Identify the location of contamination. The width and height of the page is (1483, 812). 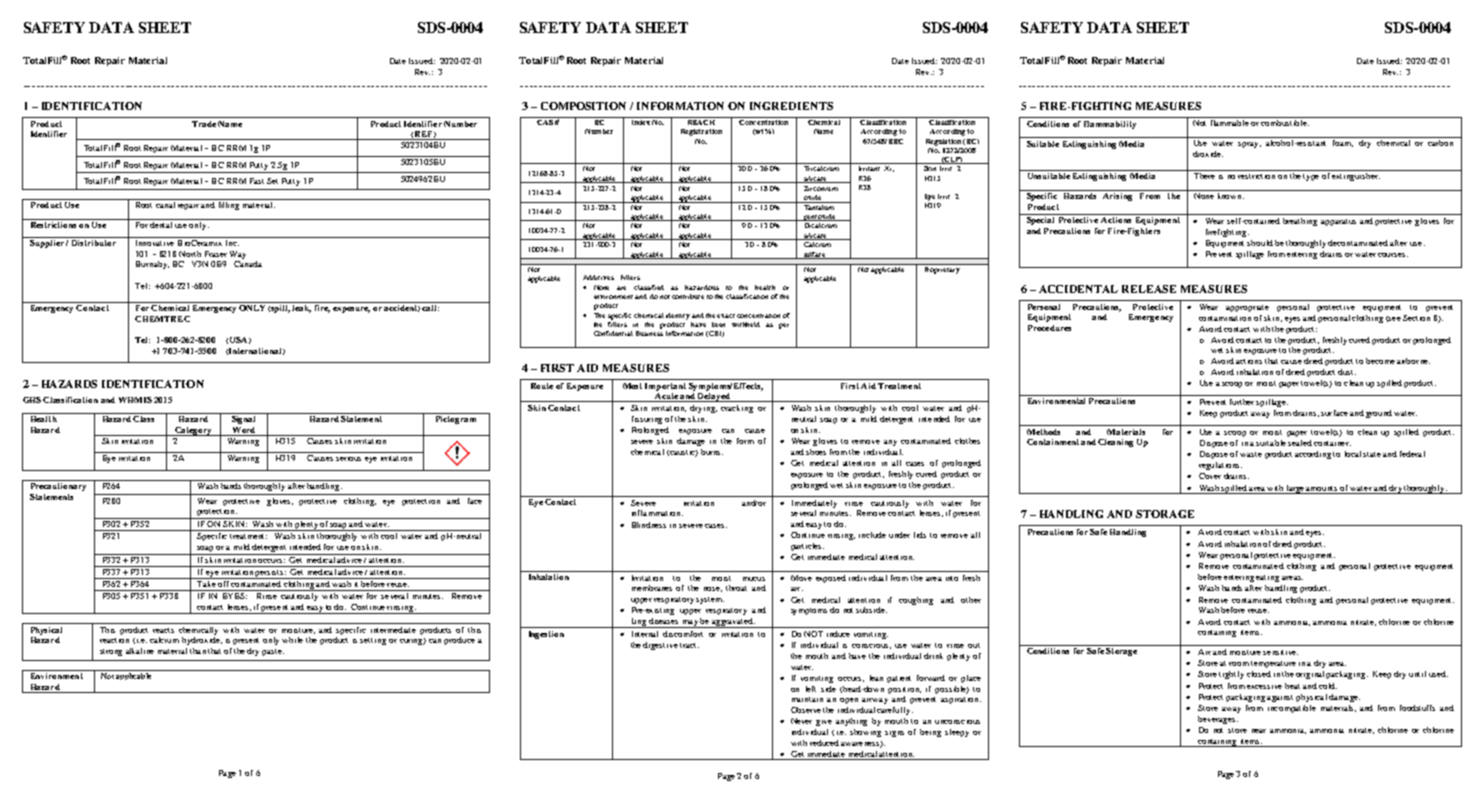
(1225, 318).
